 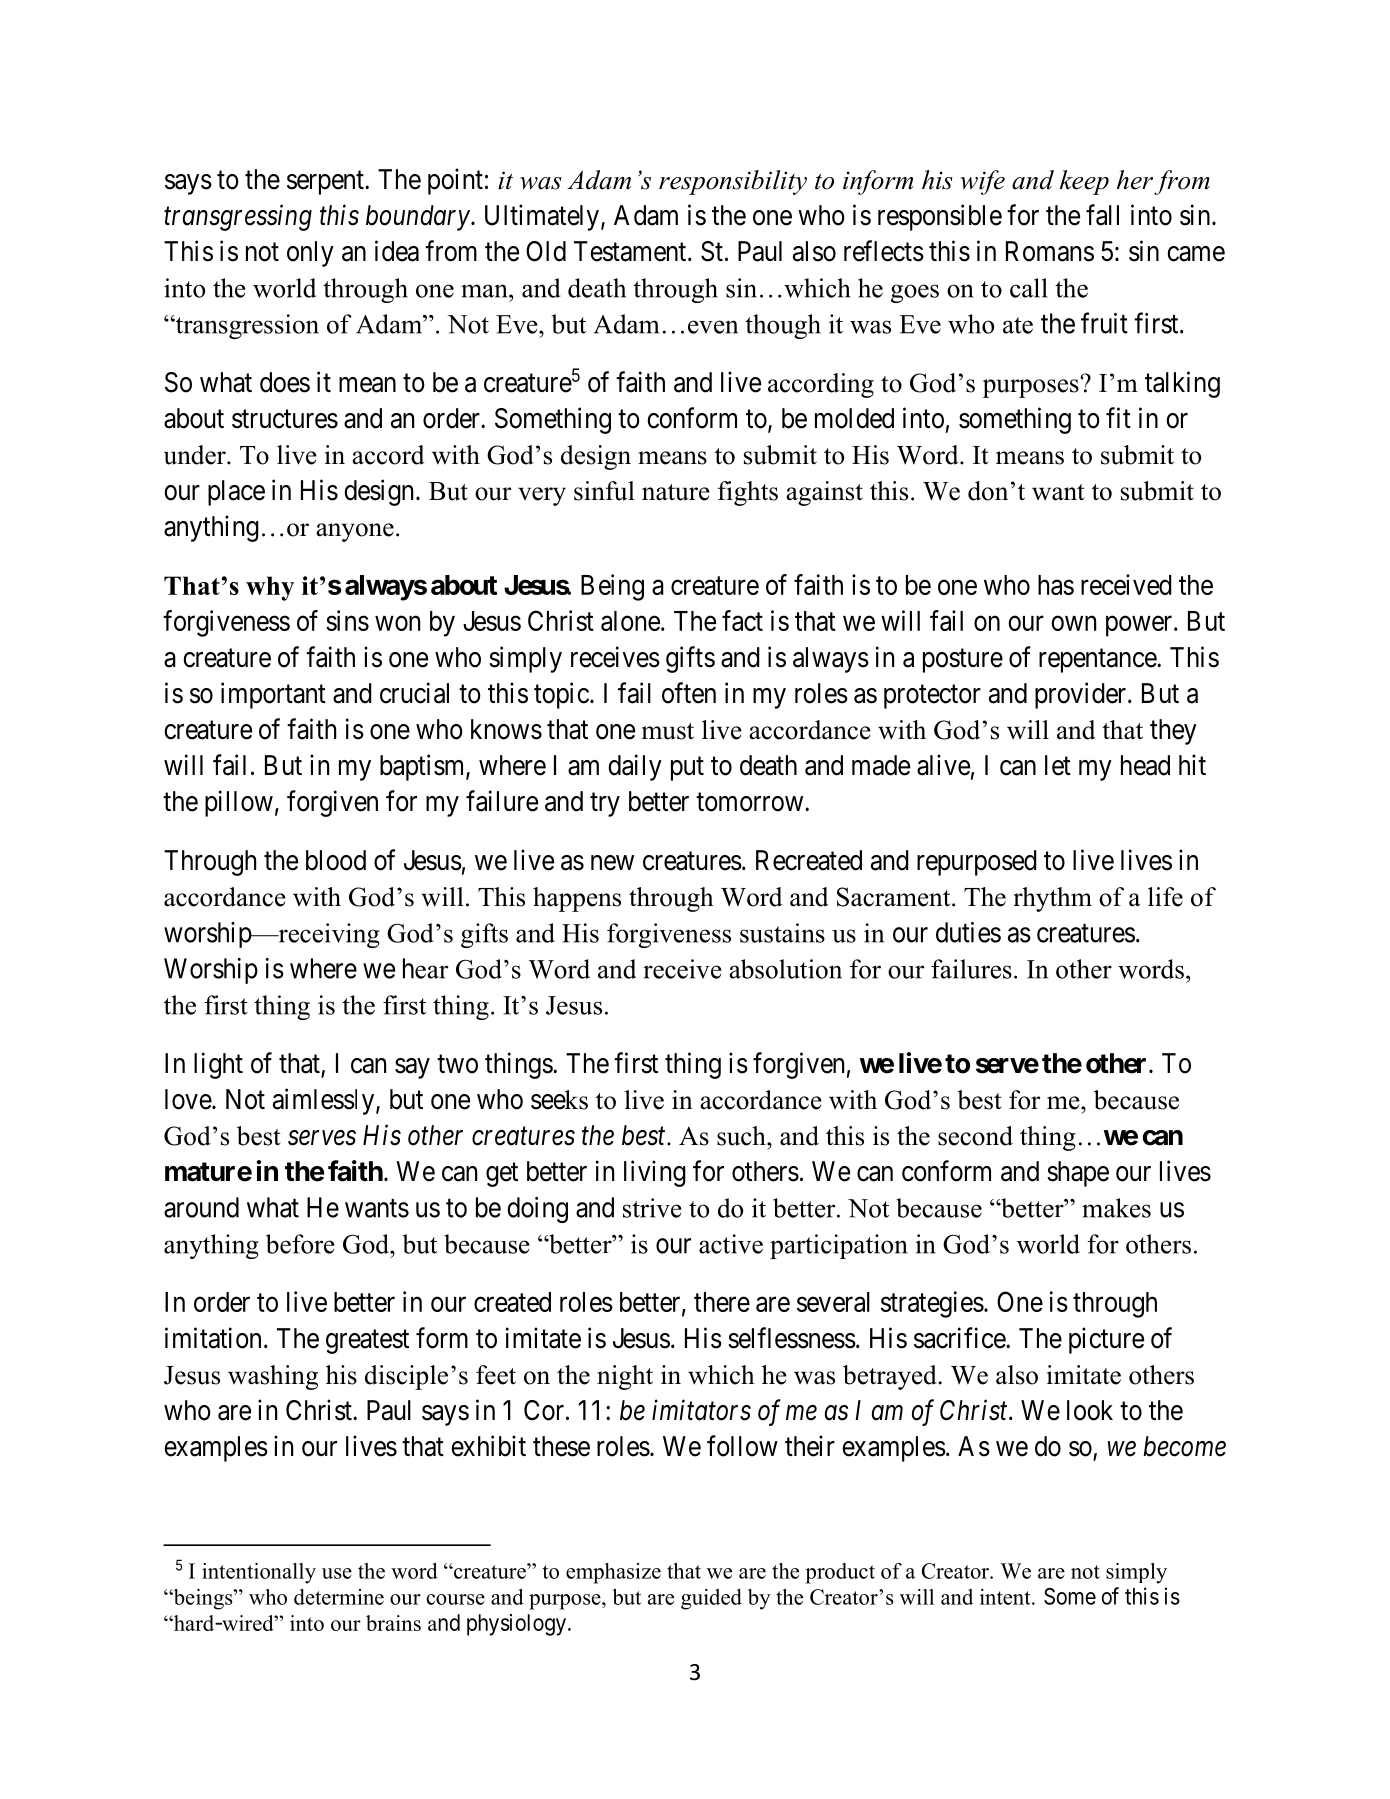 I want to click on guided, so click(x=711, y=1599).
